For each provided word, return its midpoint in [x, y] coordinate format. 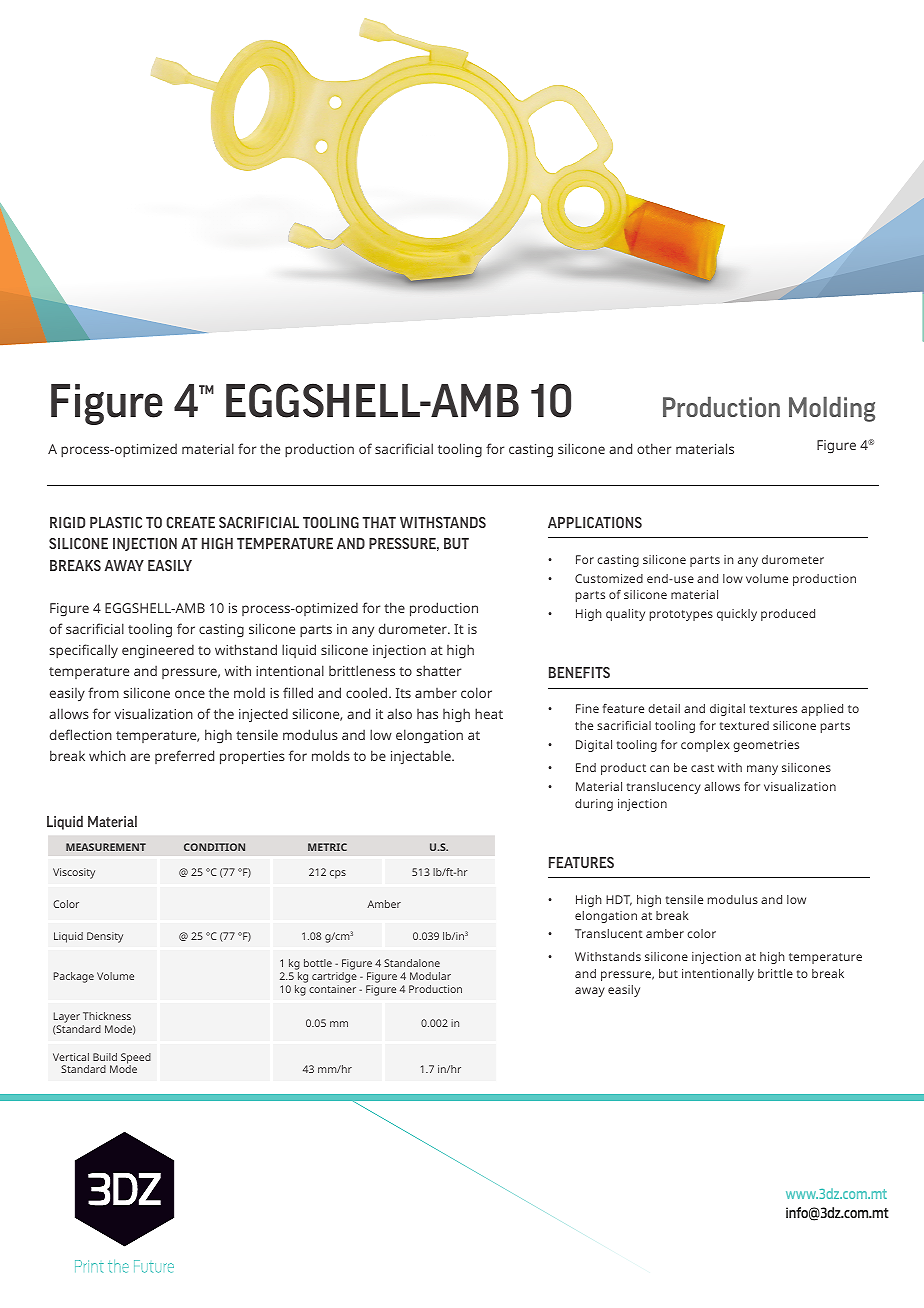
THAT [379, 522]
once [190, 694]
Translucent [609, 933]
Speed [136, 1059]
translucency [664, 788]
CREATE [190, 522]
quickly [737, 615]
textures [773, 709]
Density [105, 937]
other [654, 448]
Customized [609, 578]
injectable [422, 757]
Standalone [412, 963]
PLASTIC [116, 522]
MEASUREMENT [106, 847]
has [427, 714]
